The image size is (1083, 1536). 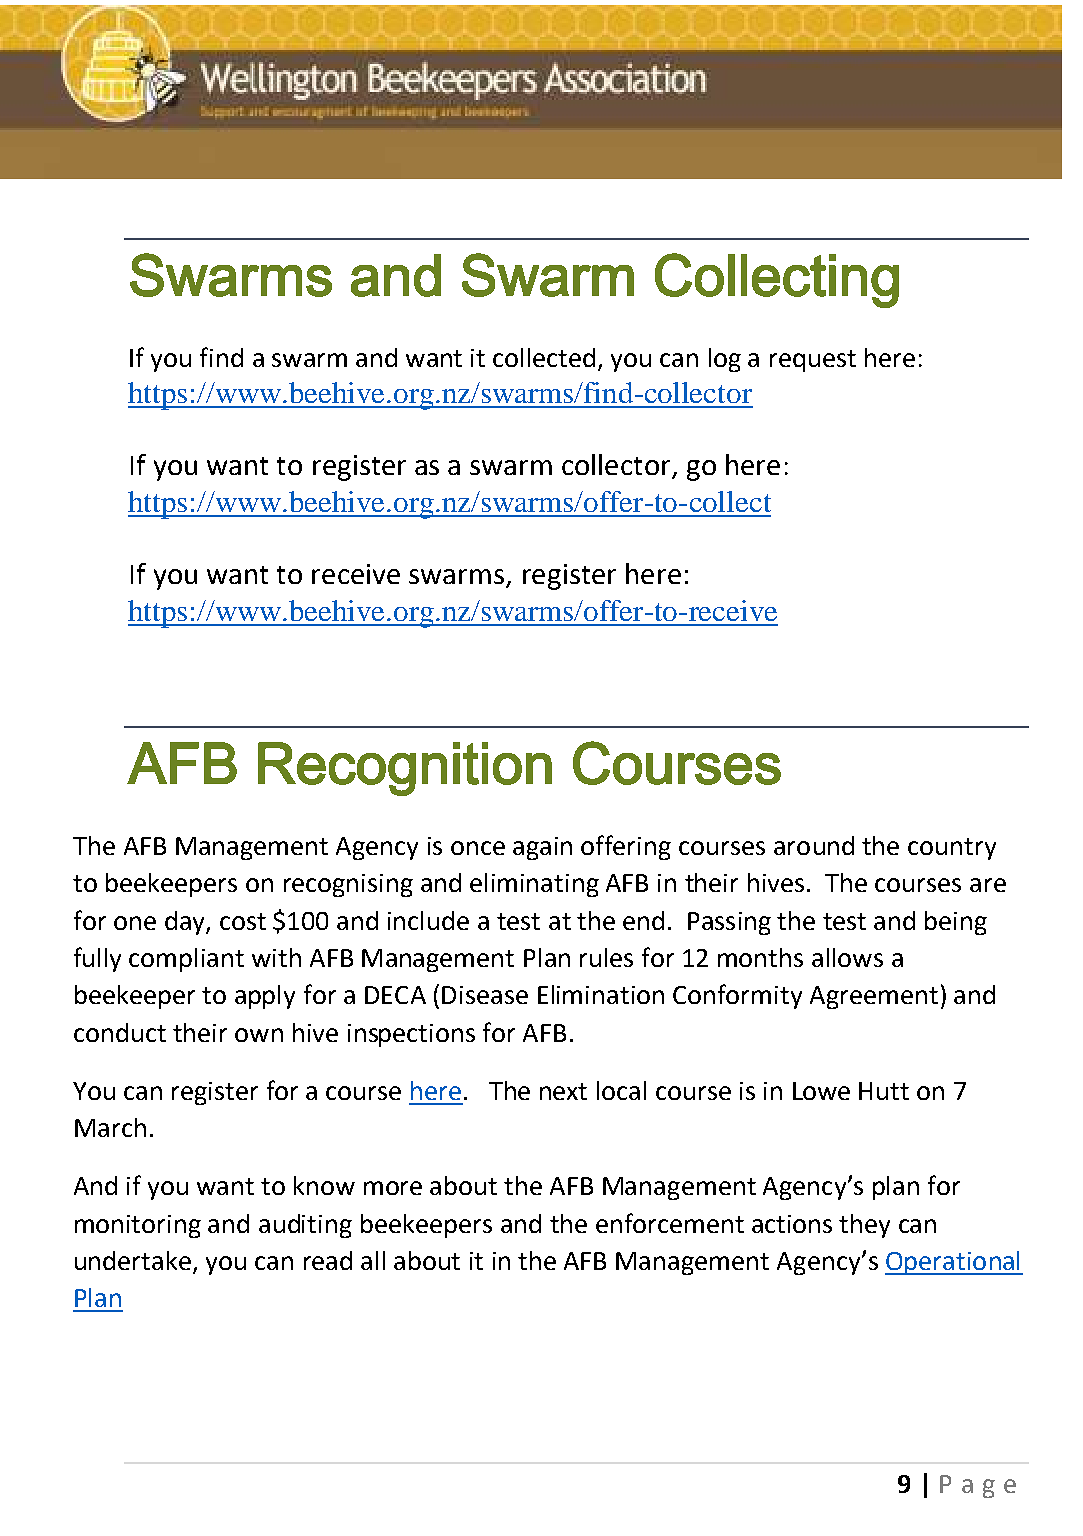 What do you see at coordinates (478, 848) in the screenshot?
I see `once` at bounding box center [478, 848].
